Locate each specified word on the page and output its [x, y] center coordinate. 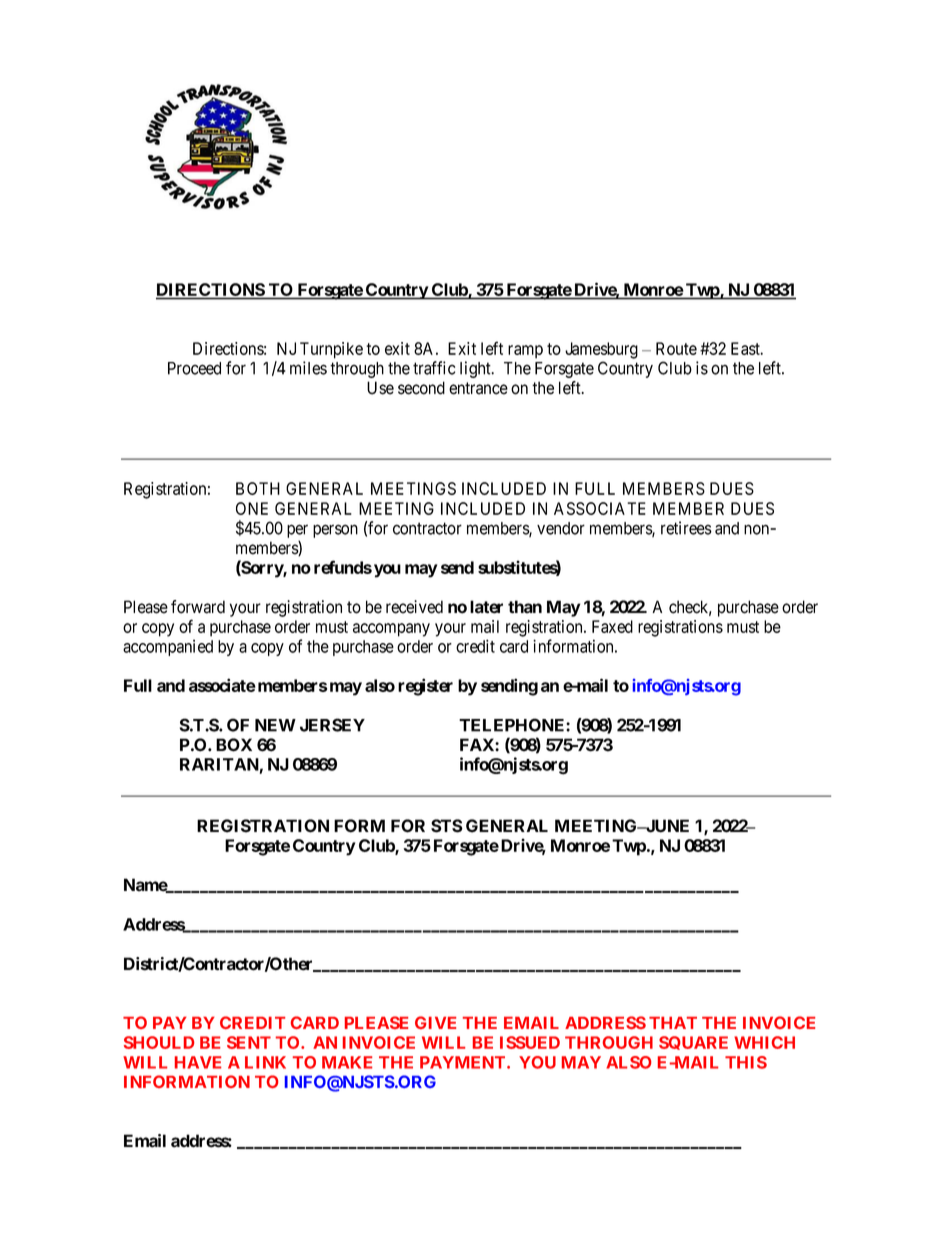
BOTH [258, 488]
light [476, 369]
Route [676, 348]
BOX [234, 745]
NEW [275, 725]
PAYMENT [464, 1062]
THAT [673, 1023]
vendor [561, 528]
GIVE [435, 1022]
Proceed [194, 368]
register [425, 687]
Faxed [612, 626]
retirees [686, 528]
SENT [249, 1042]
